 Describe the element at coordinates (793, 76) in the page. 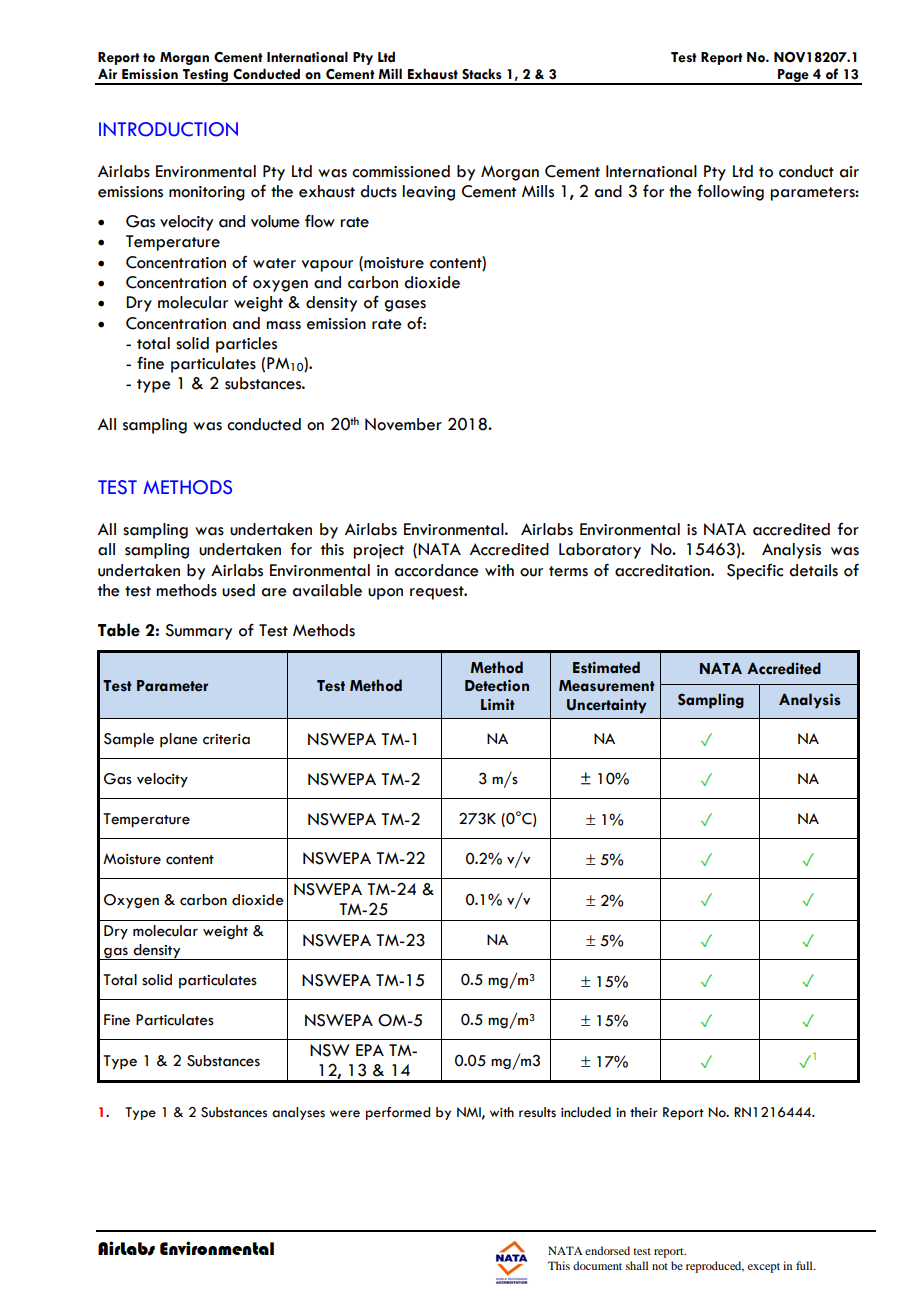

I see `Page` at that location.
